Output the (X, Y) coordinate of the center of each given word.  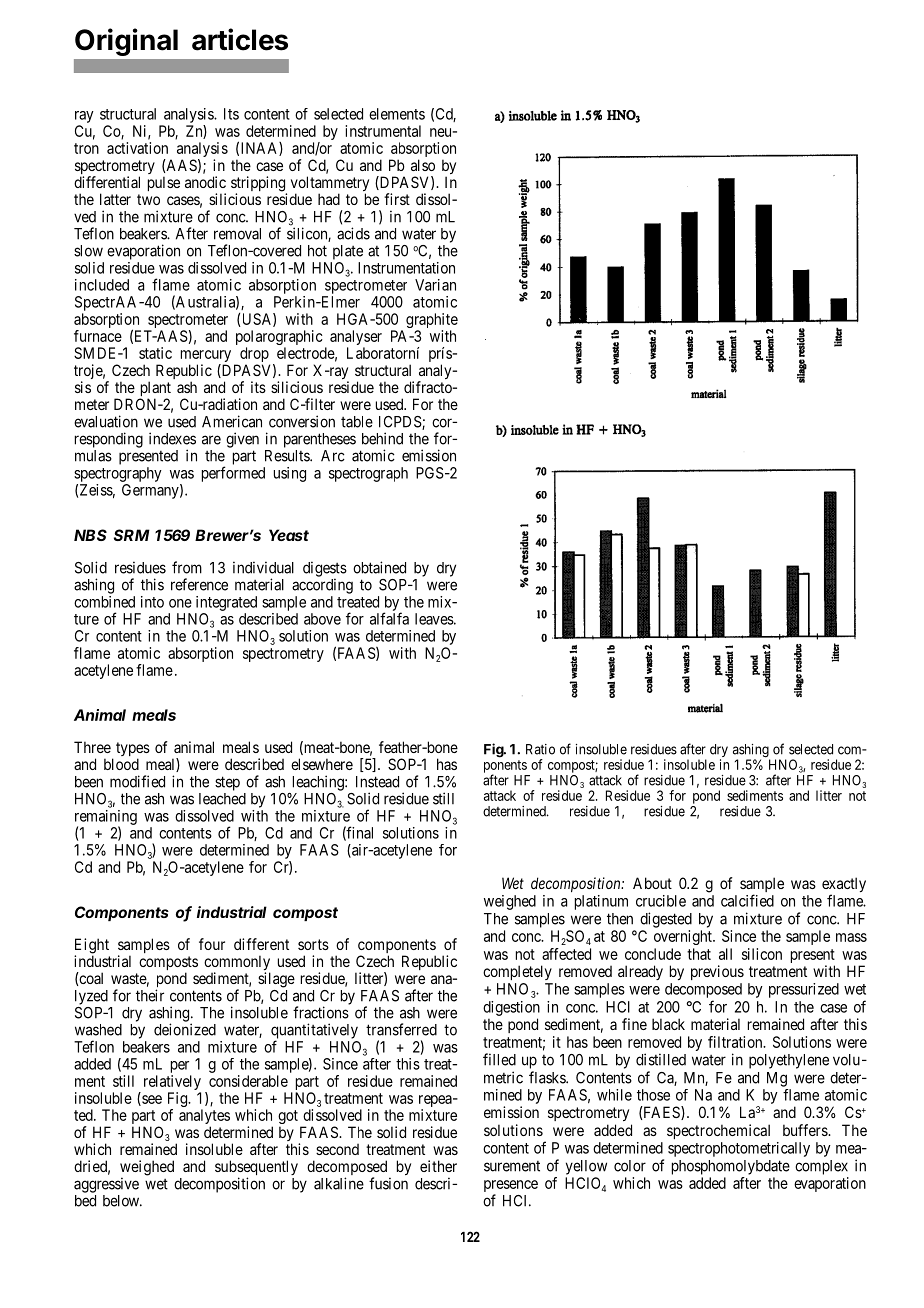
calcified (747, 900)
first (397, 199)
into (152, 602)
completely (517, 972)
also (423, 165)
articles (240, 39)
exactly (844, 886)
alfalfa (389, 618)
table (357, 422)
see (151, 1100)
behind (382, 438)
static (155, 353)
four (212, 944)
